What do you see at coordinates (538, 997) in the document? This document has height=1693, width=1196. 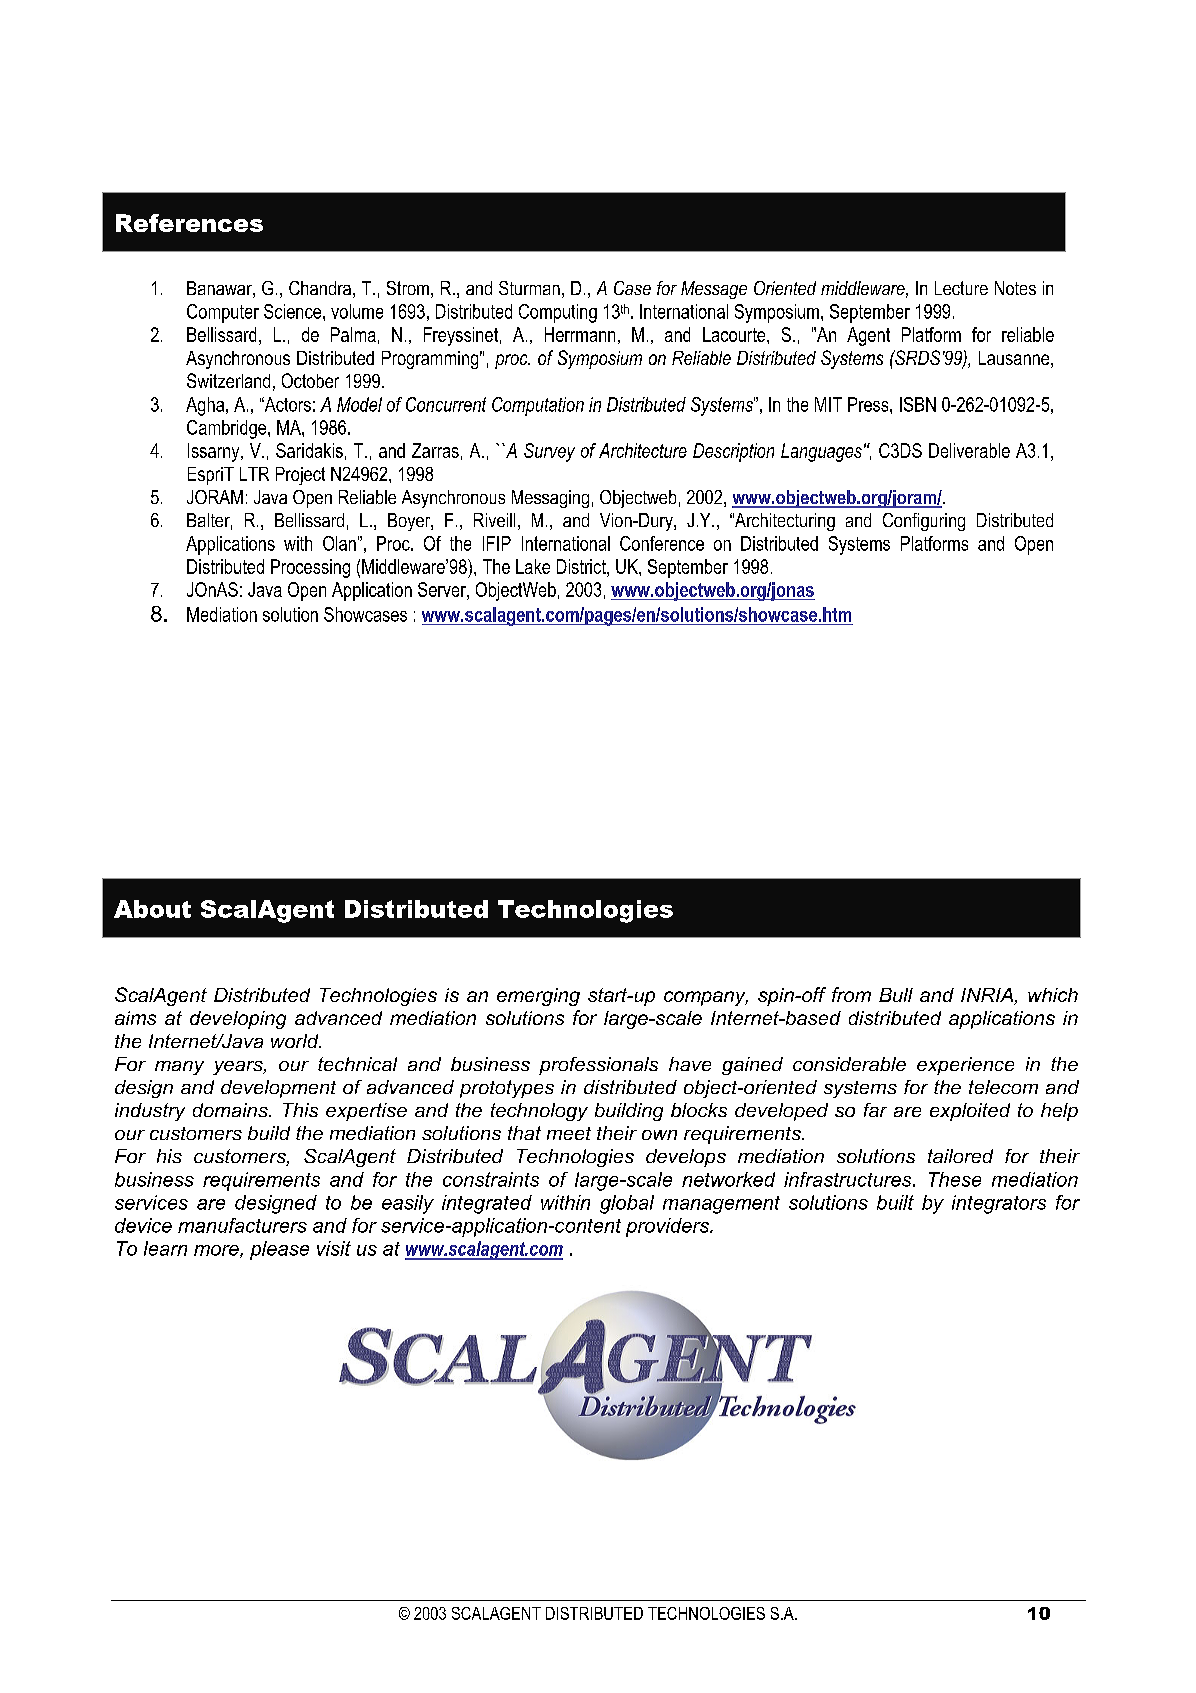 I see `emerging` at bounding box center [538, 997].
